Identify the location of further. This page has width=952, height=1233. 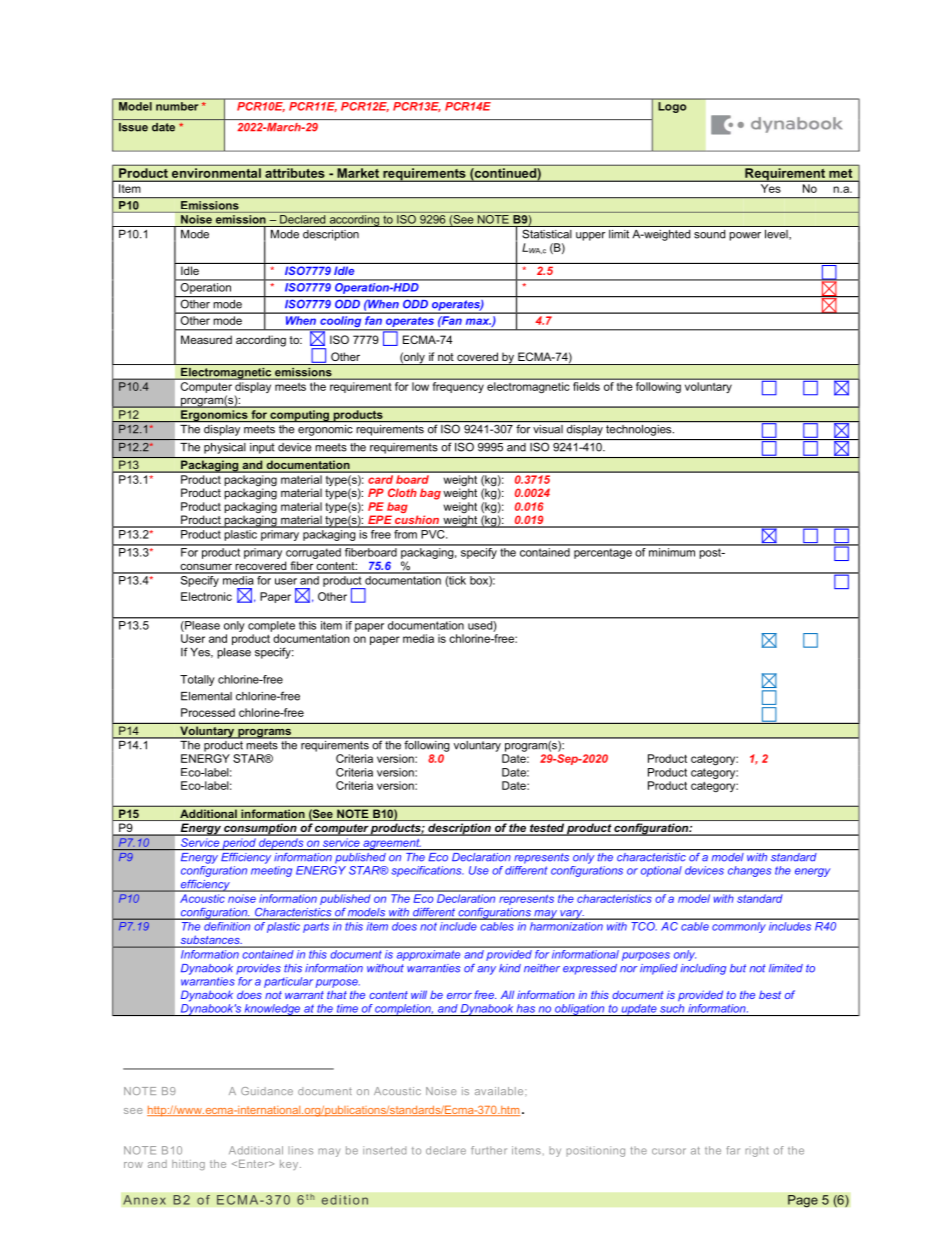
(489, 1150).
